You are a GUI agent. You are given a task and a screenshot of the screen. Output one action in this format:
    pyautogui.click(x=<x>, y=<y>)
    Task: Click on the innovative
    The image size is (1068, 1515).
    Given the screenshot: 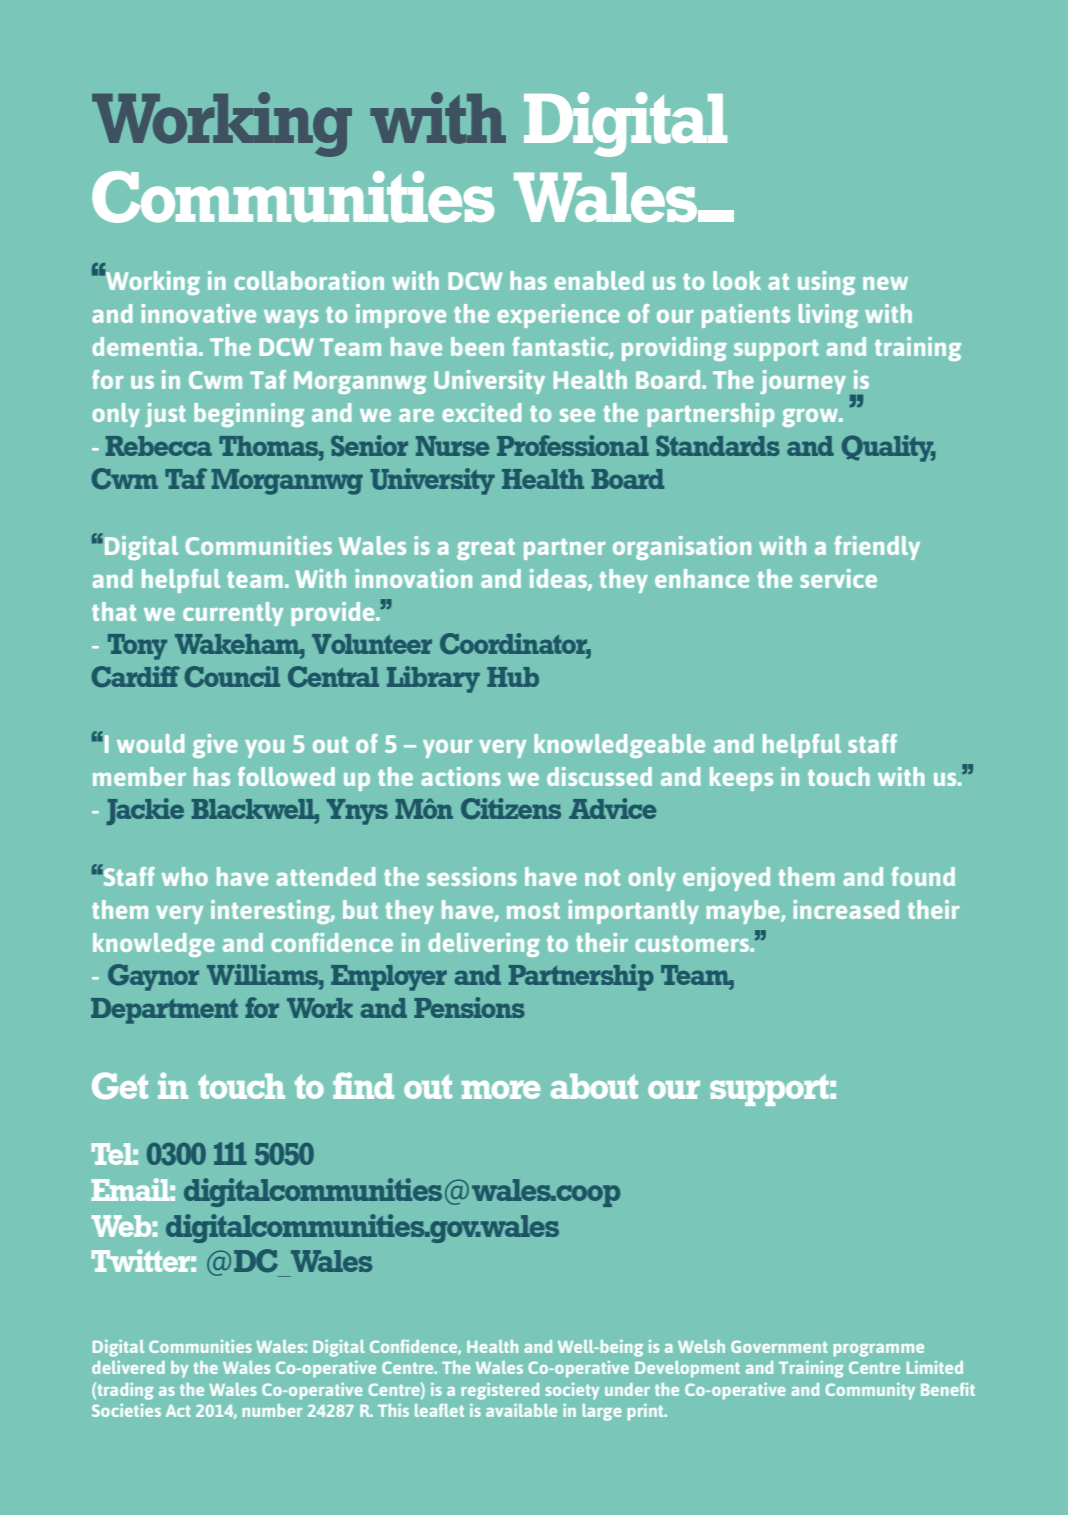 What is the action you would take?
    pyautogui.click(x=199, y=313)
